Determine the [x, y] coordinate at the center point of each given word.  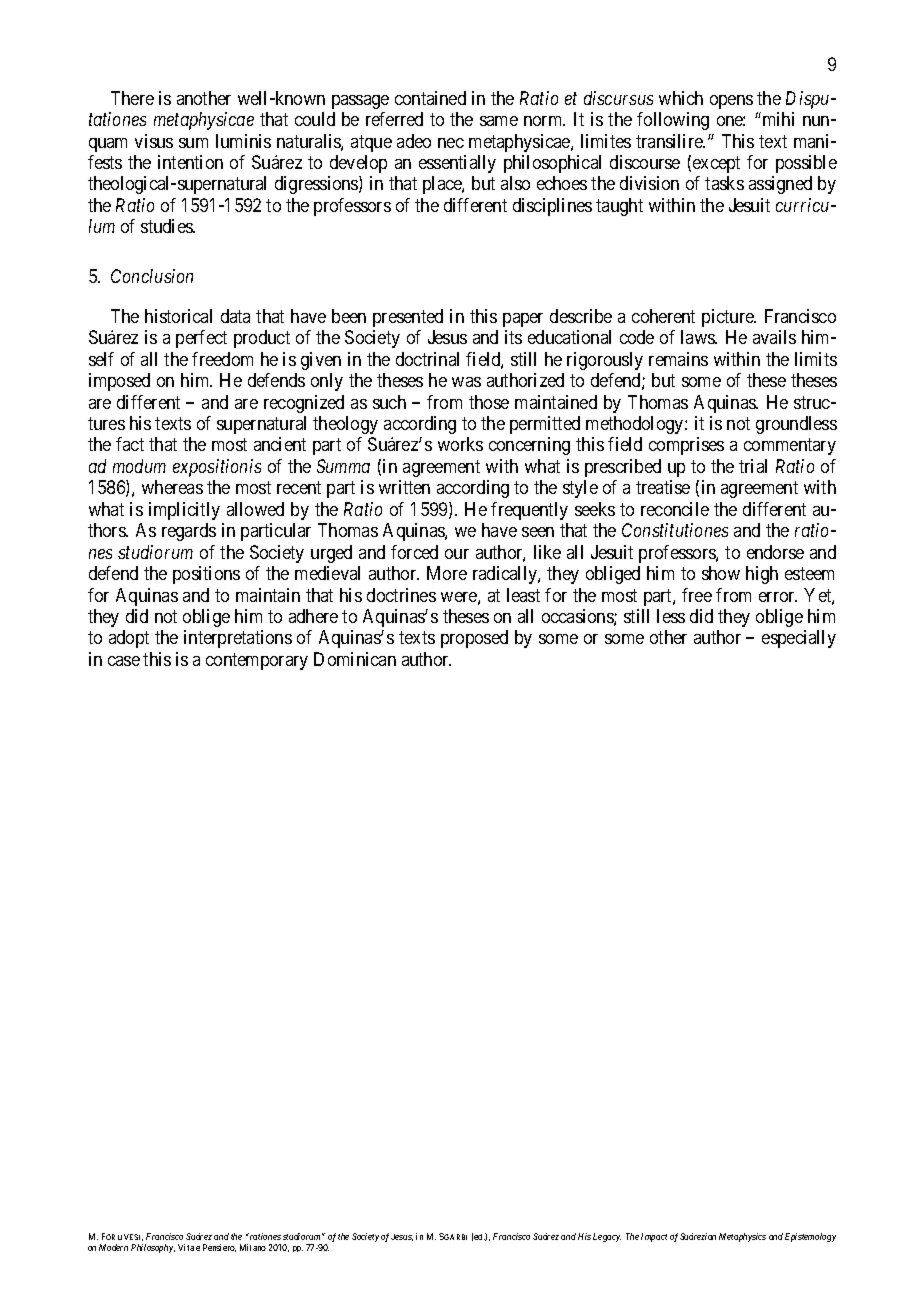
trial [753, 466]
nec [451, 143]
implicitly [184, 511]
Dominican [355, 659]
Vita [186, 1247]
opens [731, 102]
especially [799, 639]
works [460, 444]
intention [190, 162]
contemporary [257, 661]
